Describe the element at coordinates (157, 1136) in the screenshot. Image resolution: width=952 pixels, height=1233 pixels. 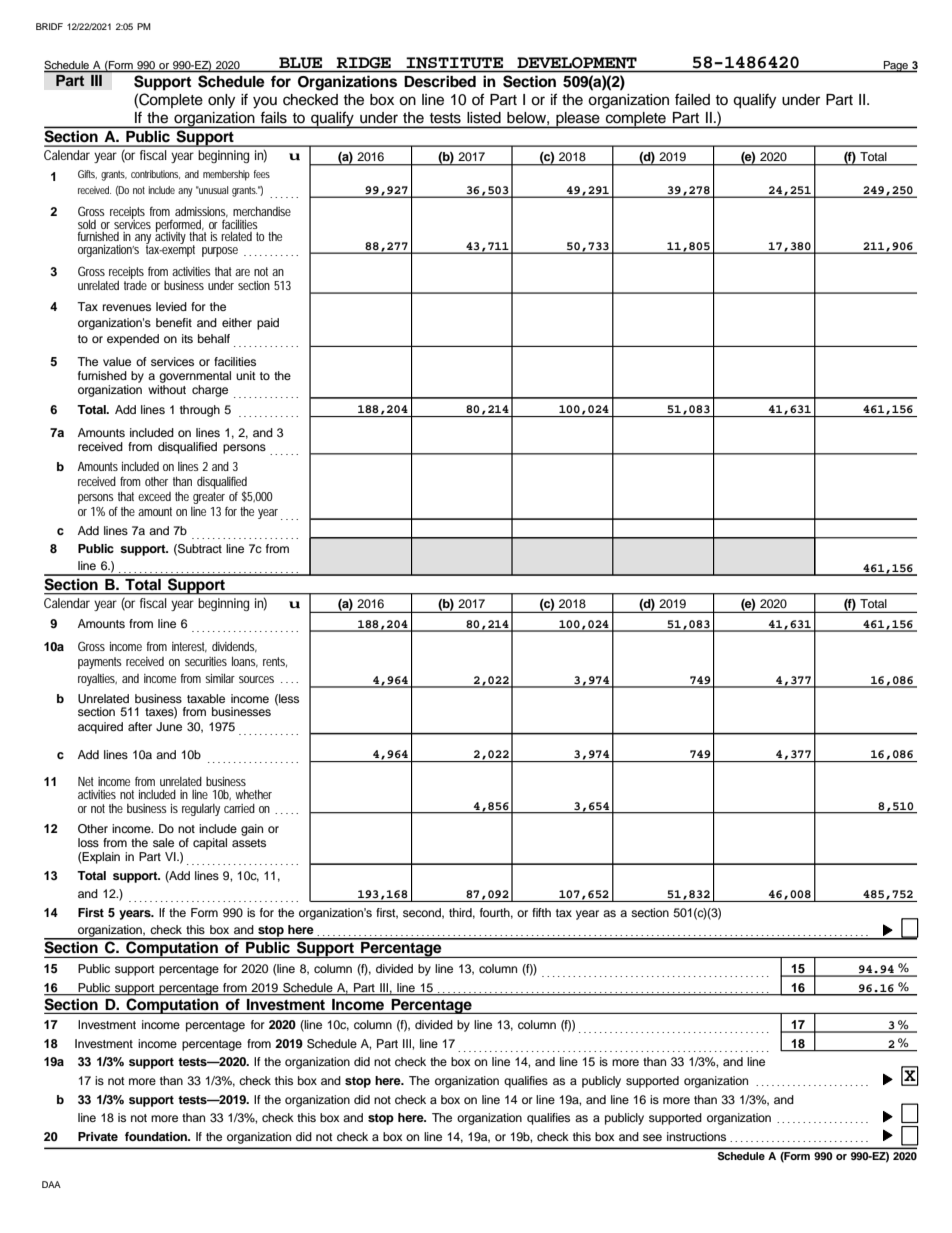
I see `foundation` at that location.
